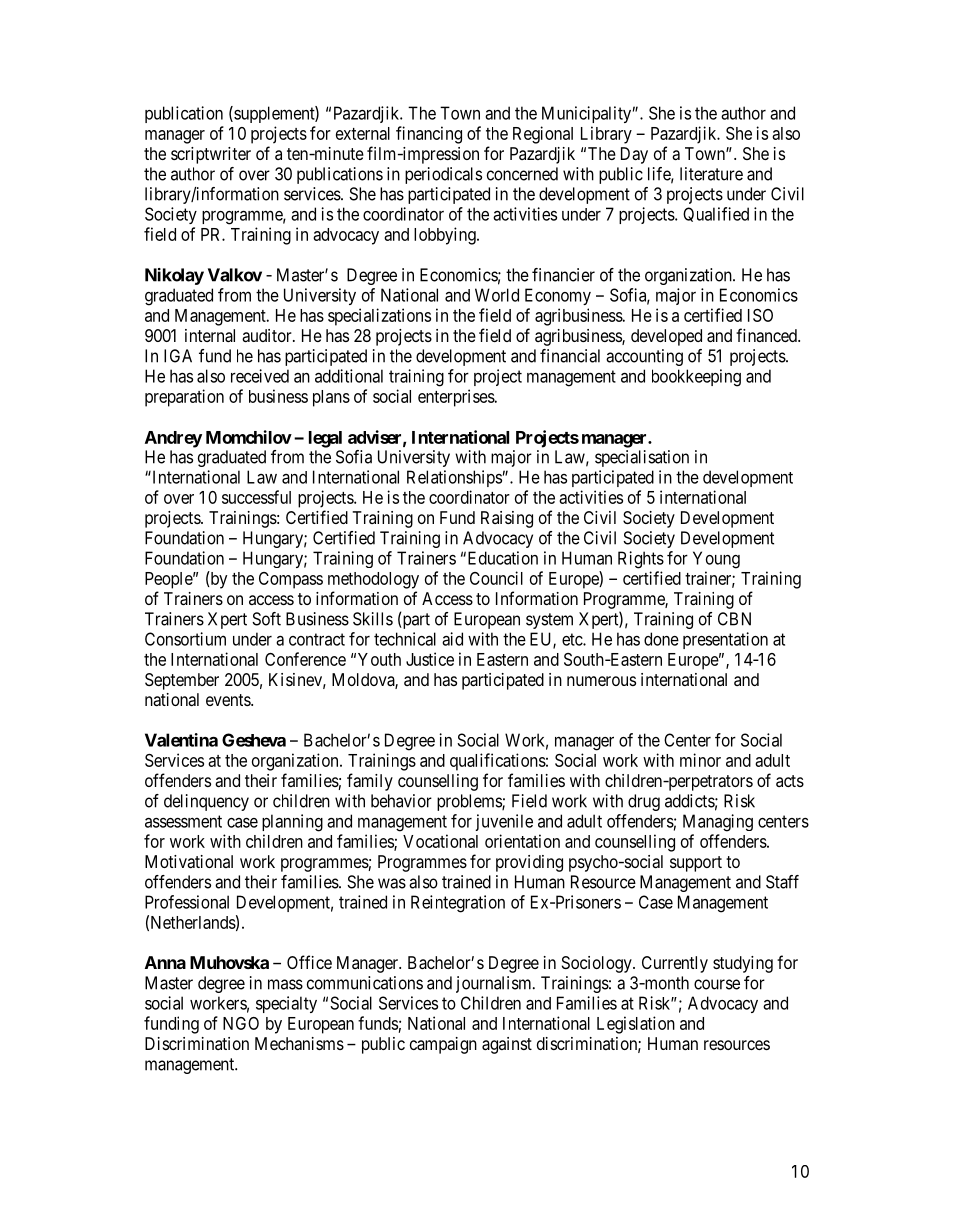 Image resolution: width=954 pixels, height=1232 pixels. I want to click on Relationships, so click(454, 478).
